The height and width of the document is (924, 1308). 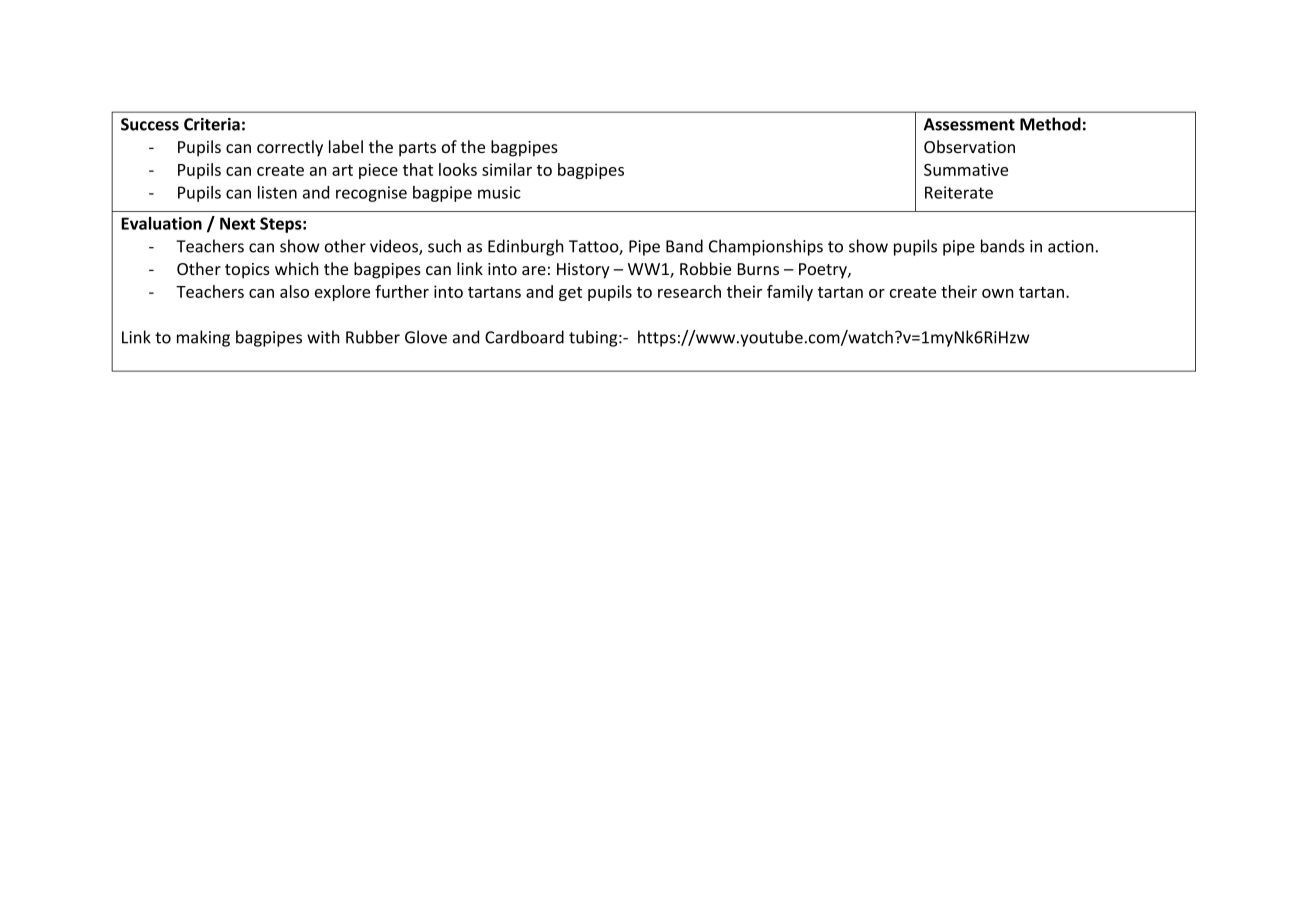 I want to click on Next, so click(x=237, y=223).
